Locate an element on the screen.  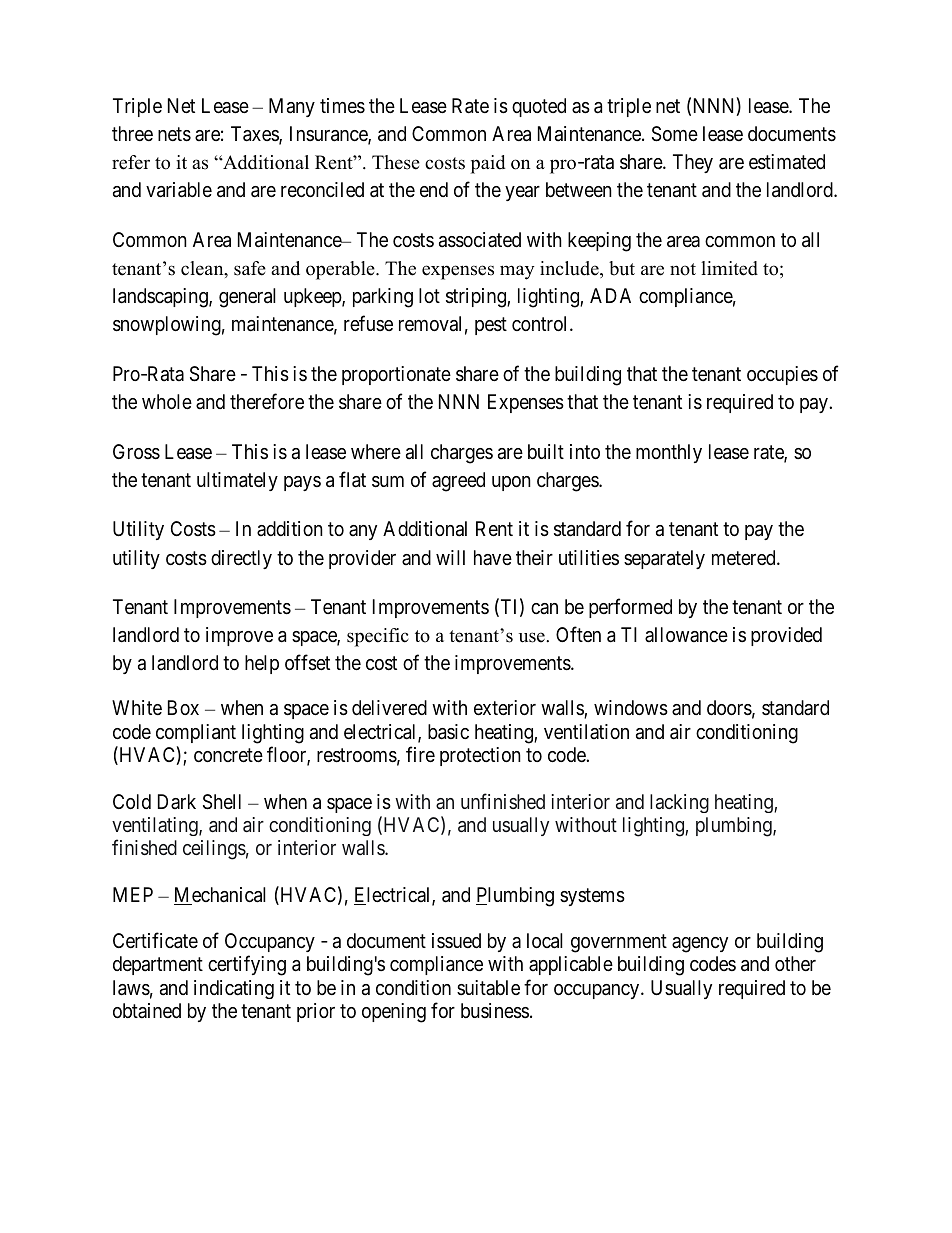
whole is located at coordinates (167, 401).
